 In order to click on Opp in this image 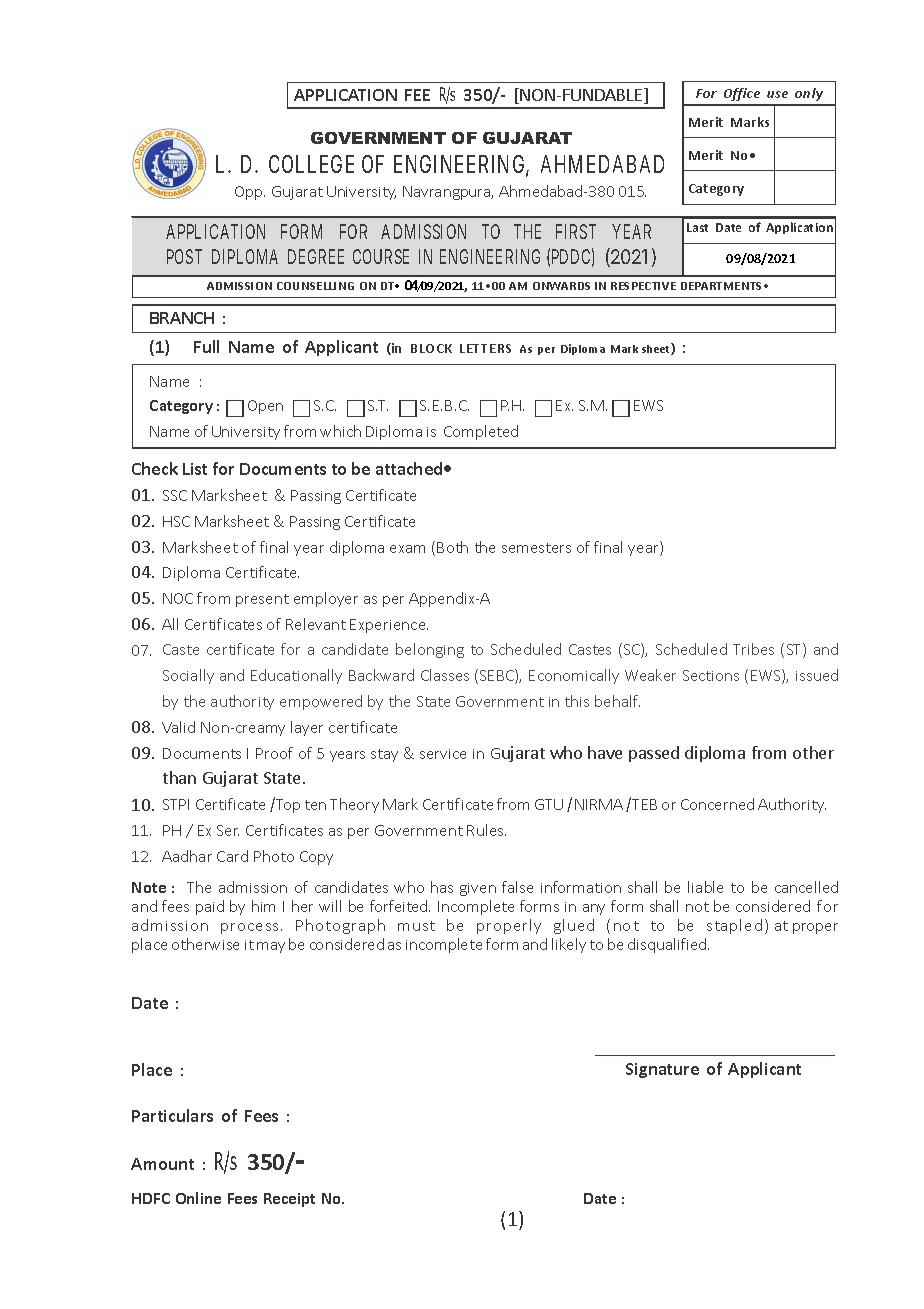, I will do `click(250, 193)`.
